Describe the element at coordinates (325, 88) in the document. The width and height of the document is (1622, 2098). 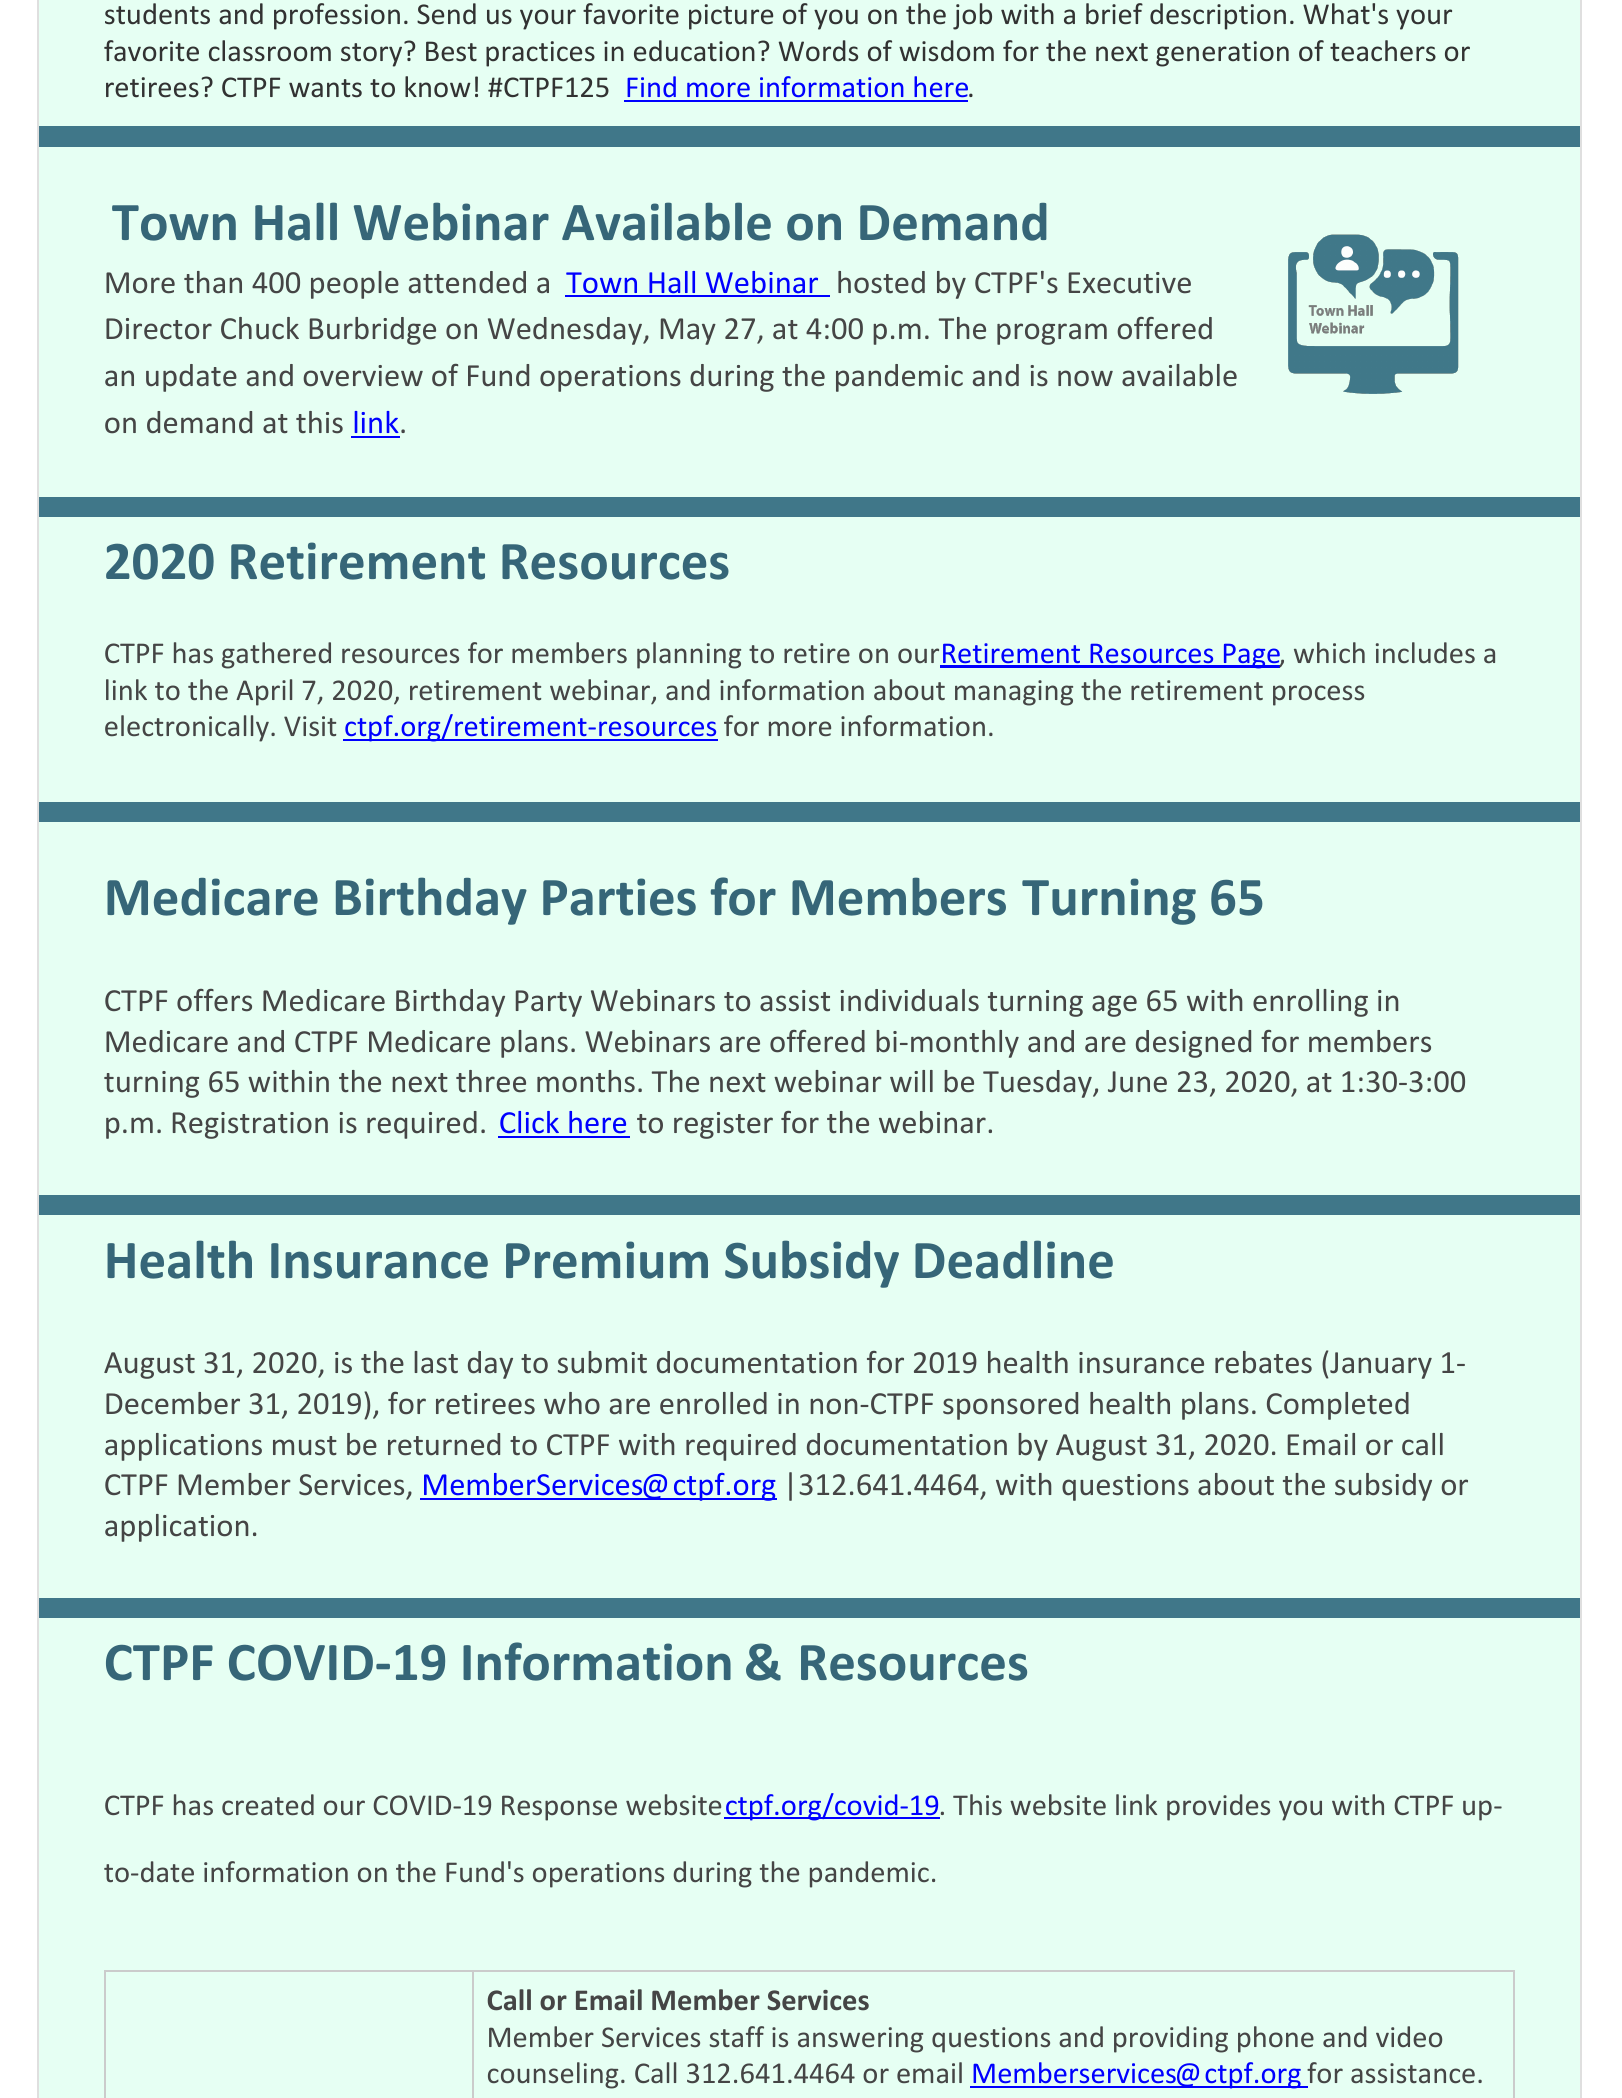
I see `wants` at that location.
